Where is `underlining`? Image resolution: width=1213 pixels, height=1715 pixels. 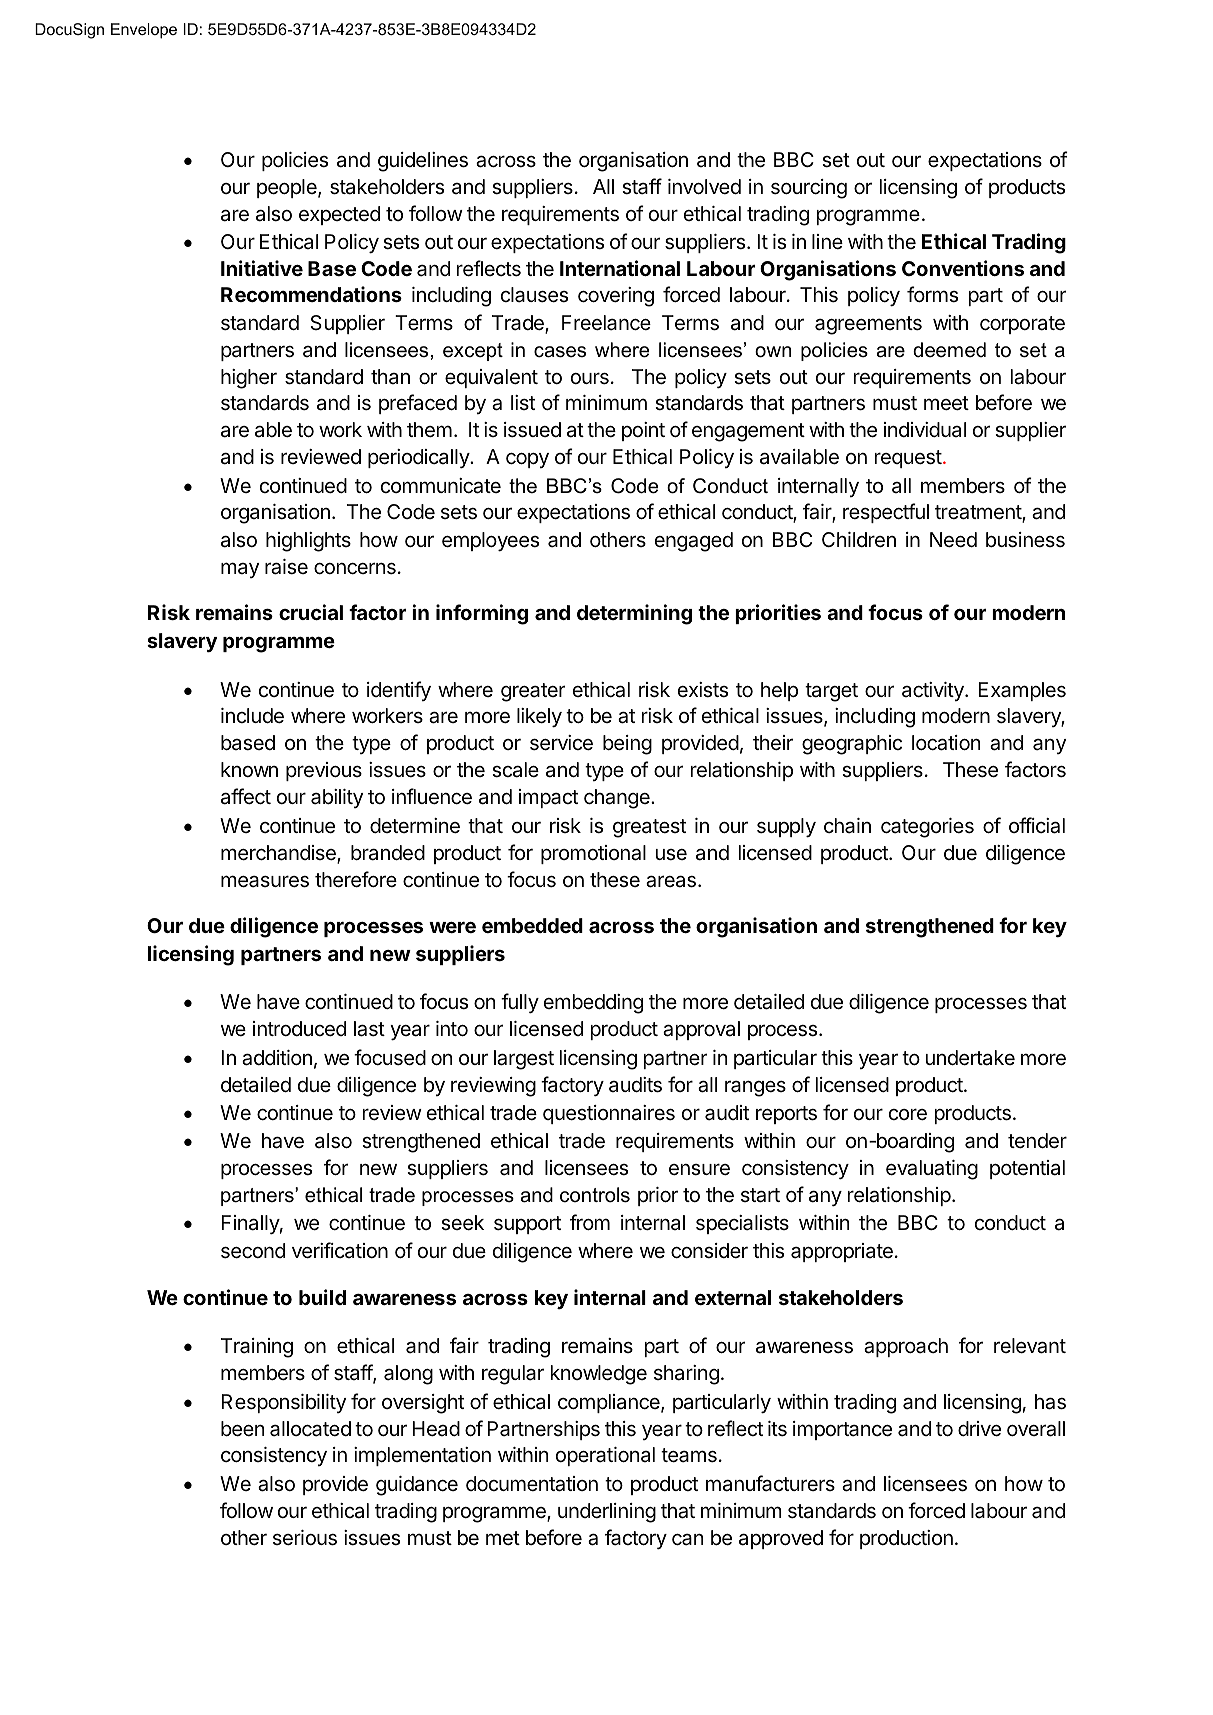 underlining is located at coordinates (607, 1513).
